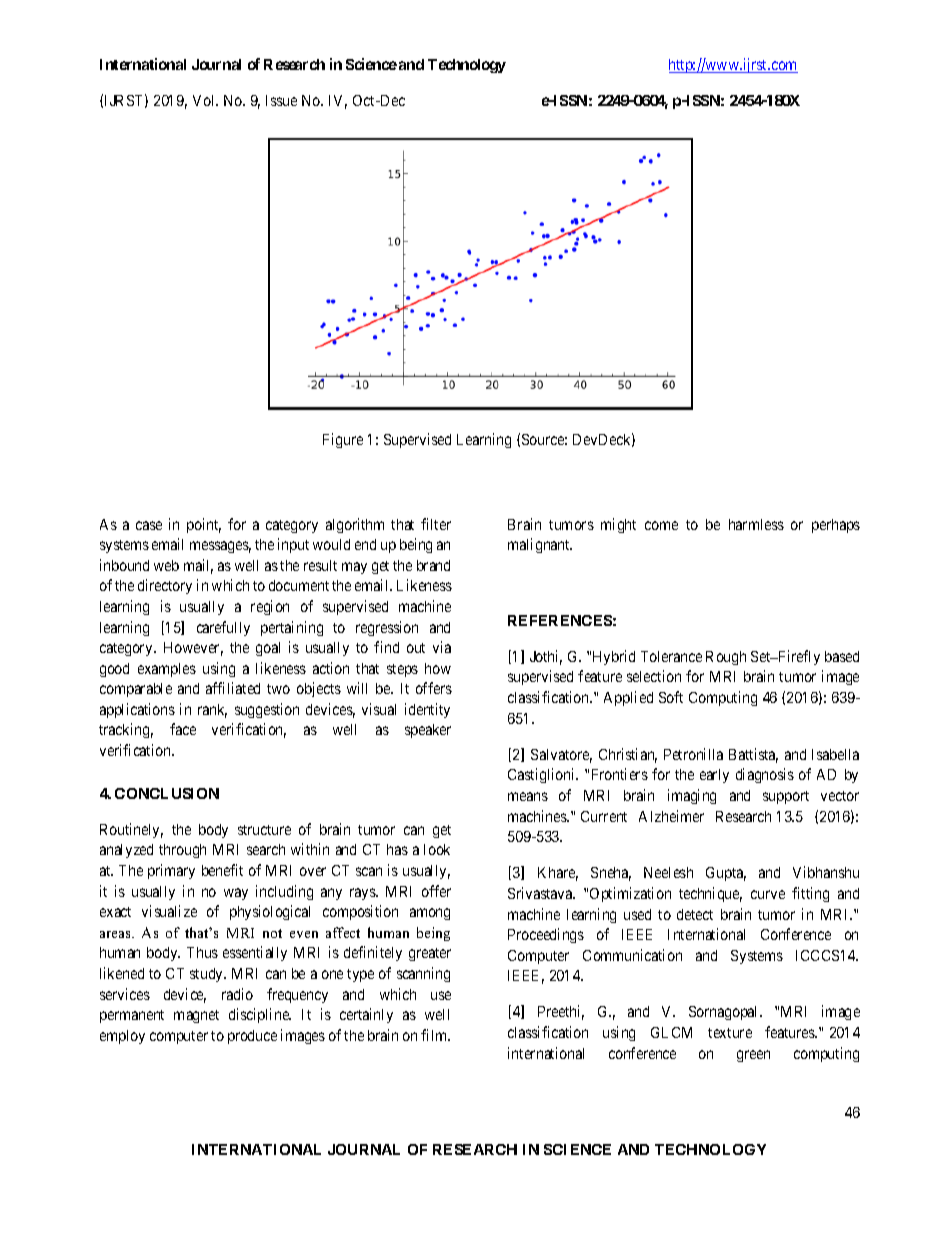 The image size is (952, 1233). I want to click on texture, so click(730, 1033).
